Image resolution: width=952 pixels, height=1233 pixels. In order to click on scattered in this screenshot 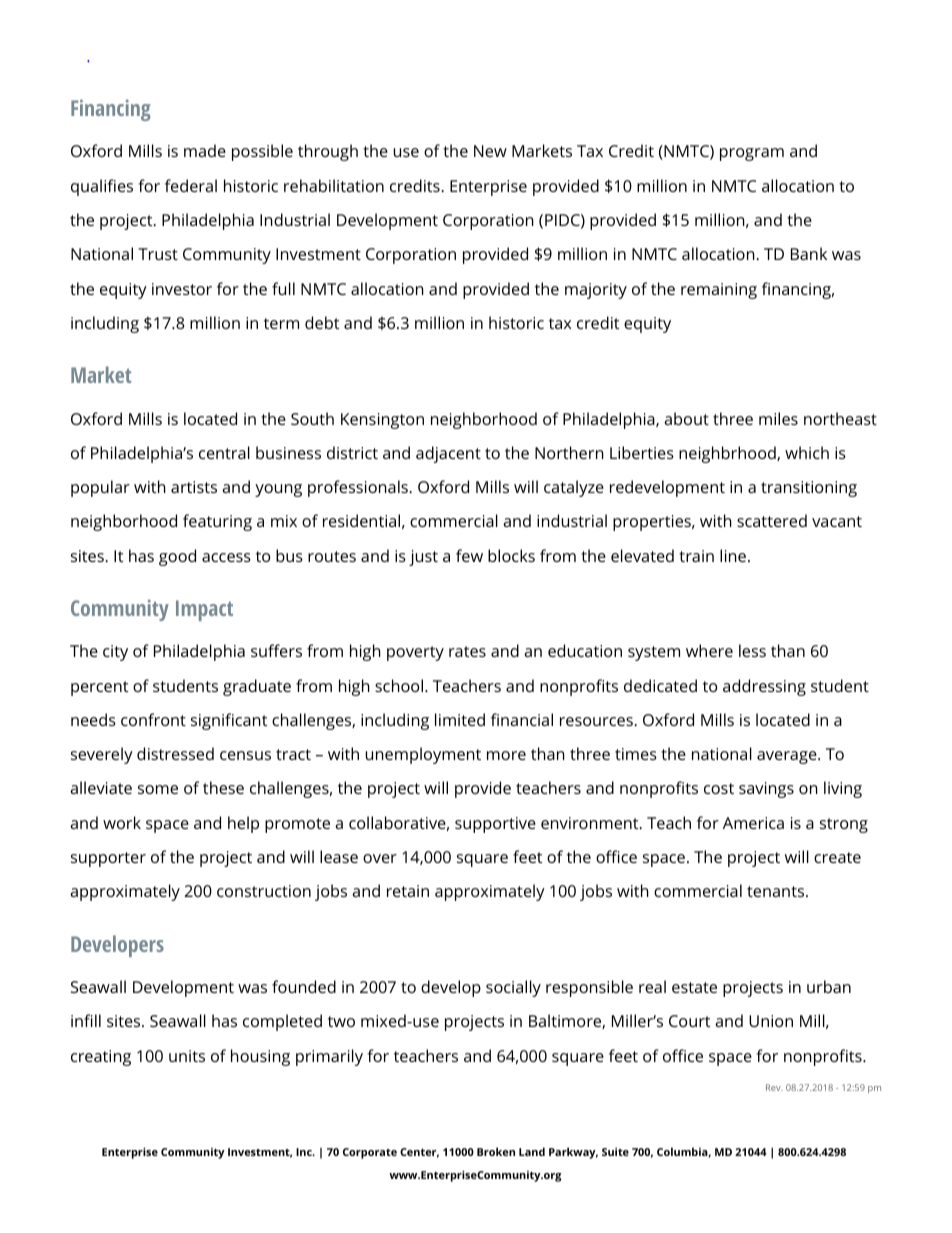, I will do `click(772, 520)`.
